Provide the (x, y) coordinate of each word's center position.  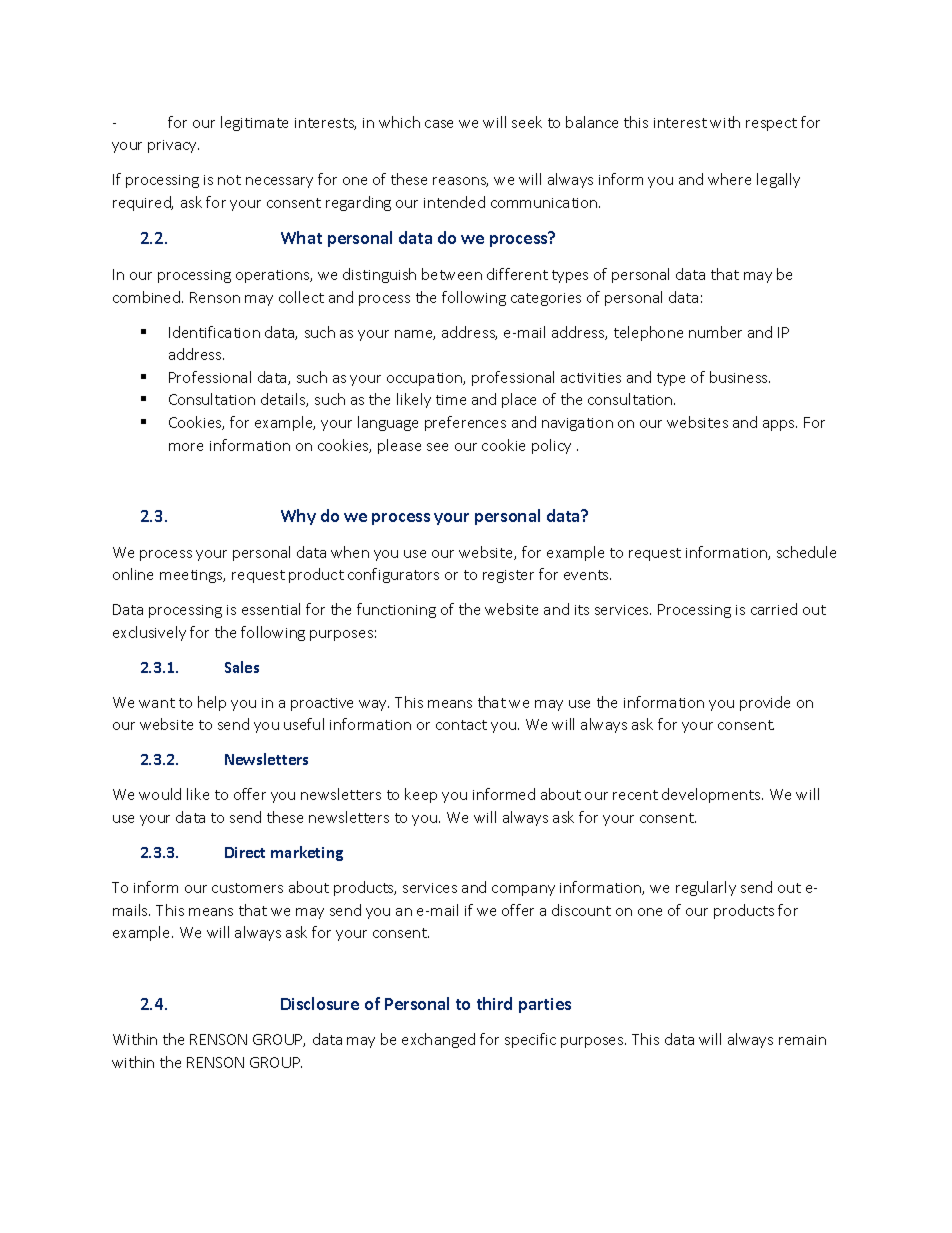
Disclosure (320, 1003)
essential (271, 609)
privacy (173, 146)
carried (774, 609)
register (508, 576)
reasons (460, 182)
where (729, 179)
